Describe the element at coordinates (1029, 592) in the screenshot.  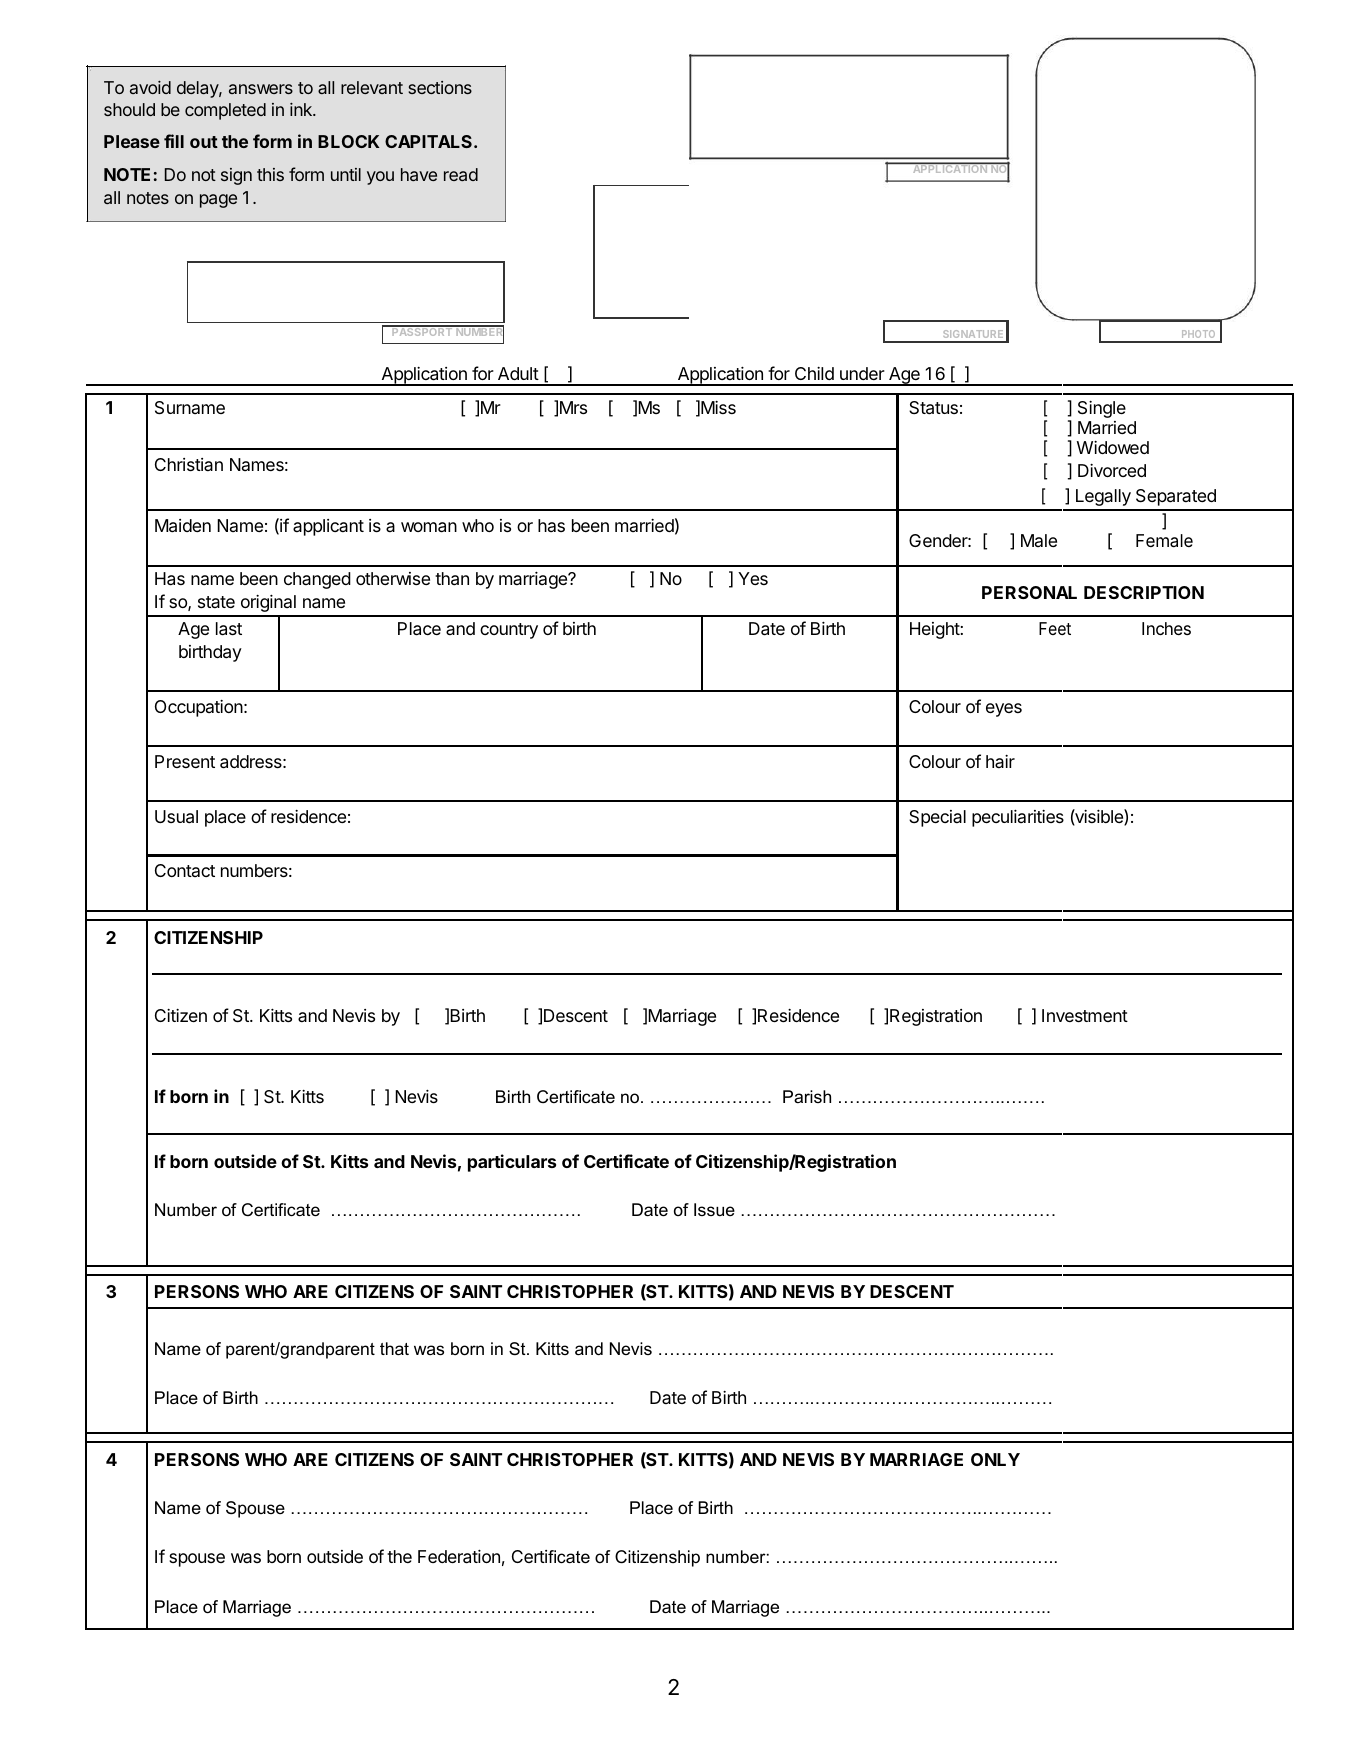
I see `PERSONAL` at that location.
